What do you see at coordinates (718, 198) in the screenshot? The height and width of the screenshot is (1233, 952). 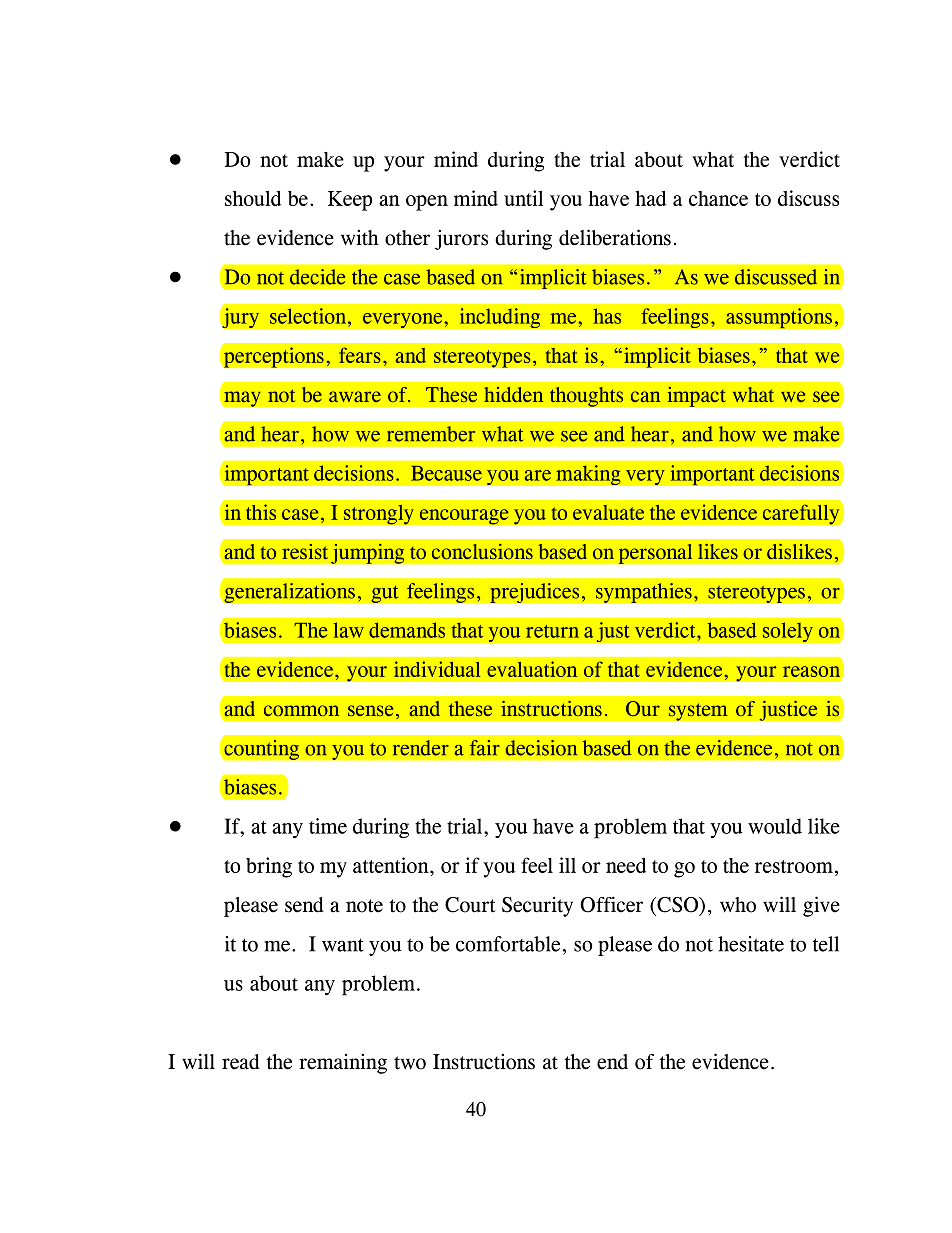 I see `chance` at bounding box center [718, 198].
